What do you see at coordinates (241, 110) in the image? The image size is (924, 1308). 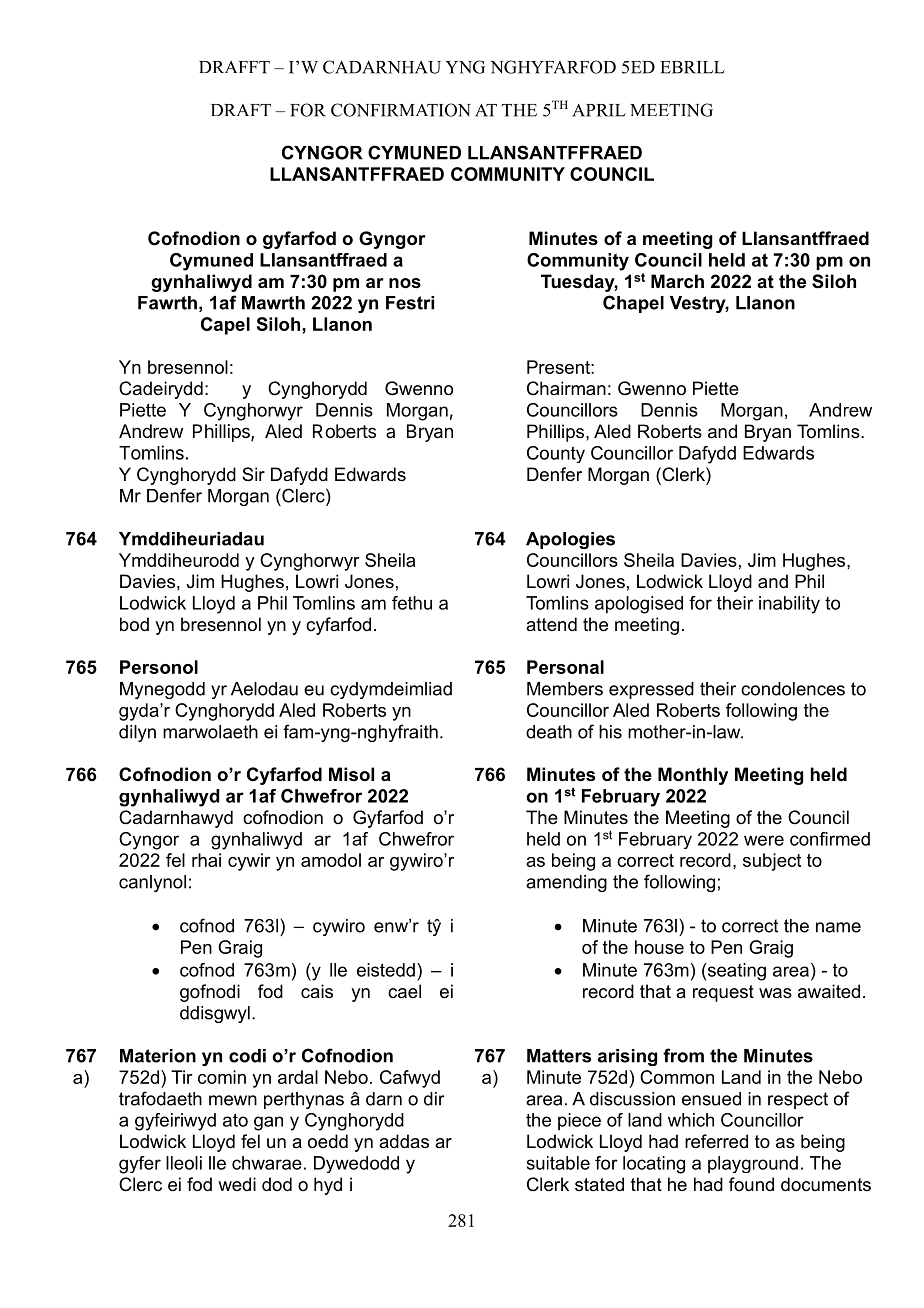 I see `DRAFT` at bounding box center [241, 110].
